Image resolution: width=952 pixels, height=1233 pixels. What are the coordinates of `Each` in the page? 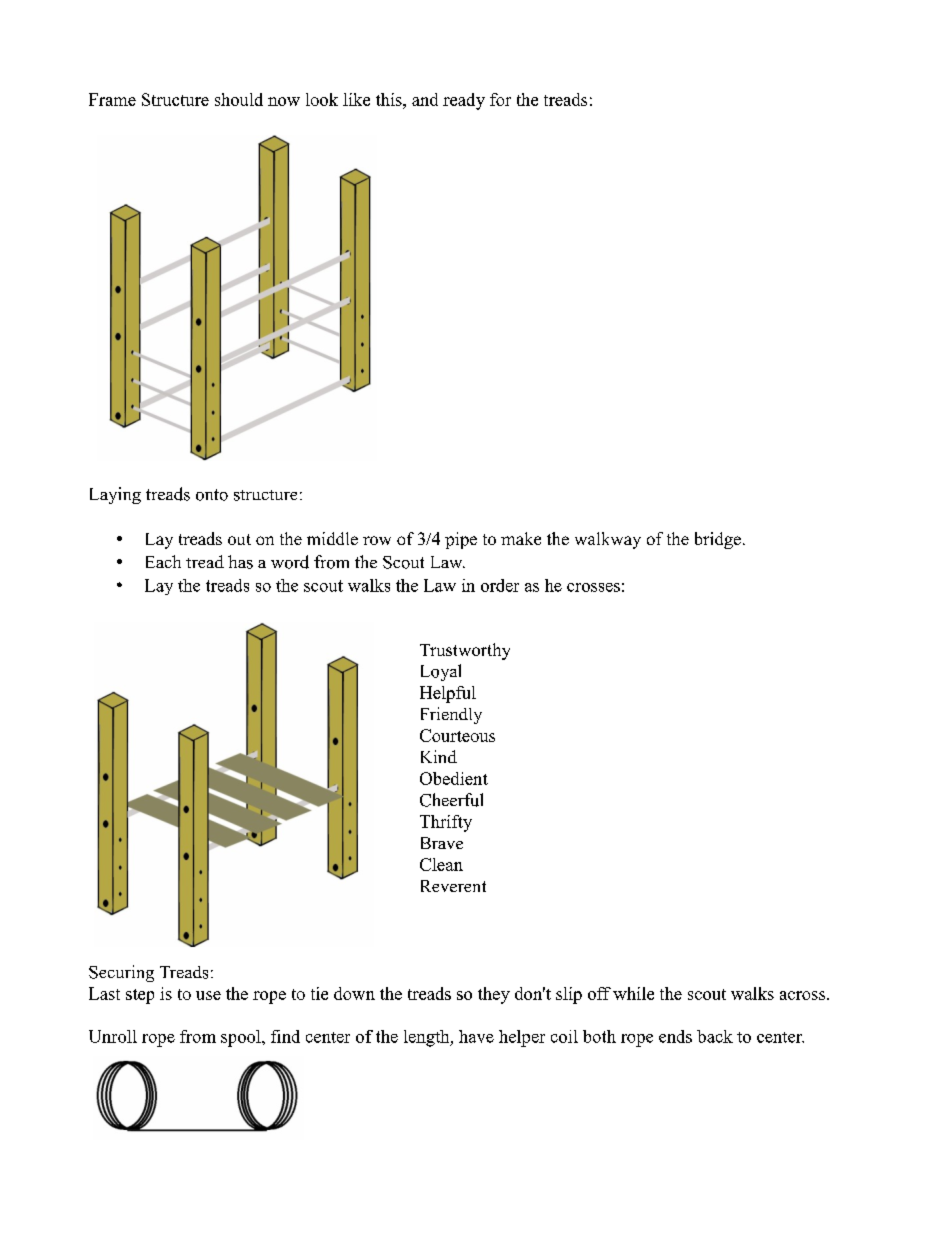 It's located at (163, 561).
